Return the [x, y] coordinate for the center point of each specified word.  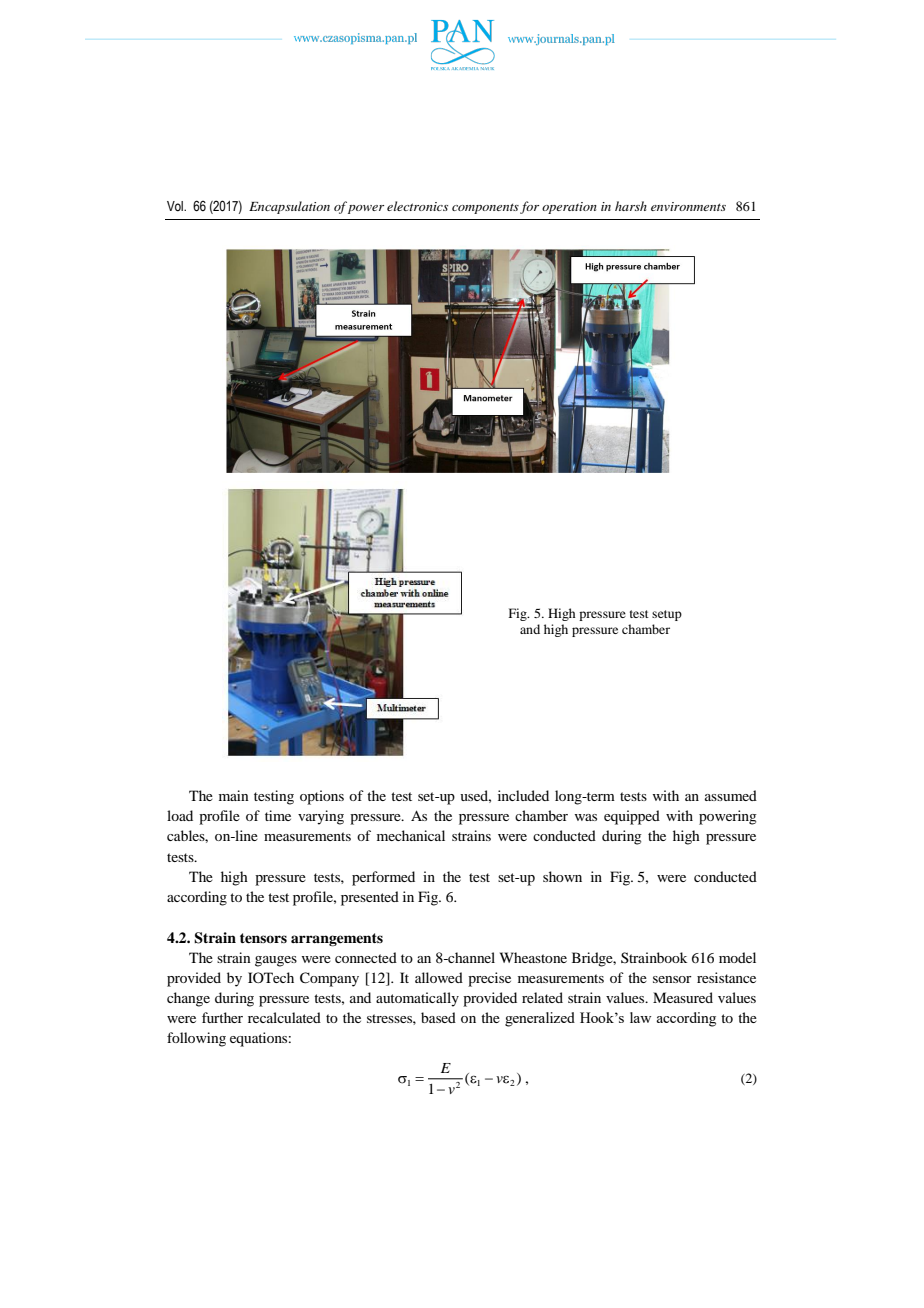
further [222, 1017]
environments [688, 206]
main [234, 795]
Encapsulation [289, 207]
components [485, 208]
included [523, 795]
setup [667, 615]
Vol [176, 206]
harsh [631, 206]
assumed [731, 795]
